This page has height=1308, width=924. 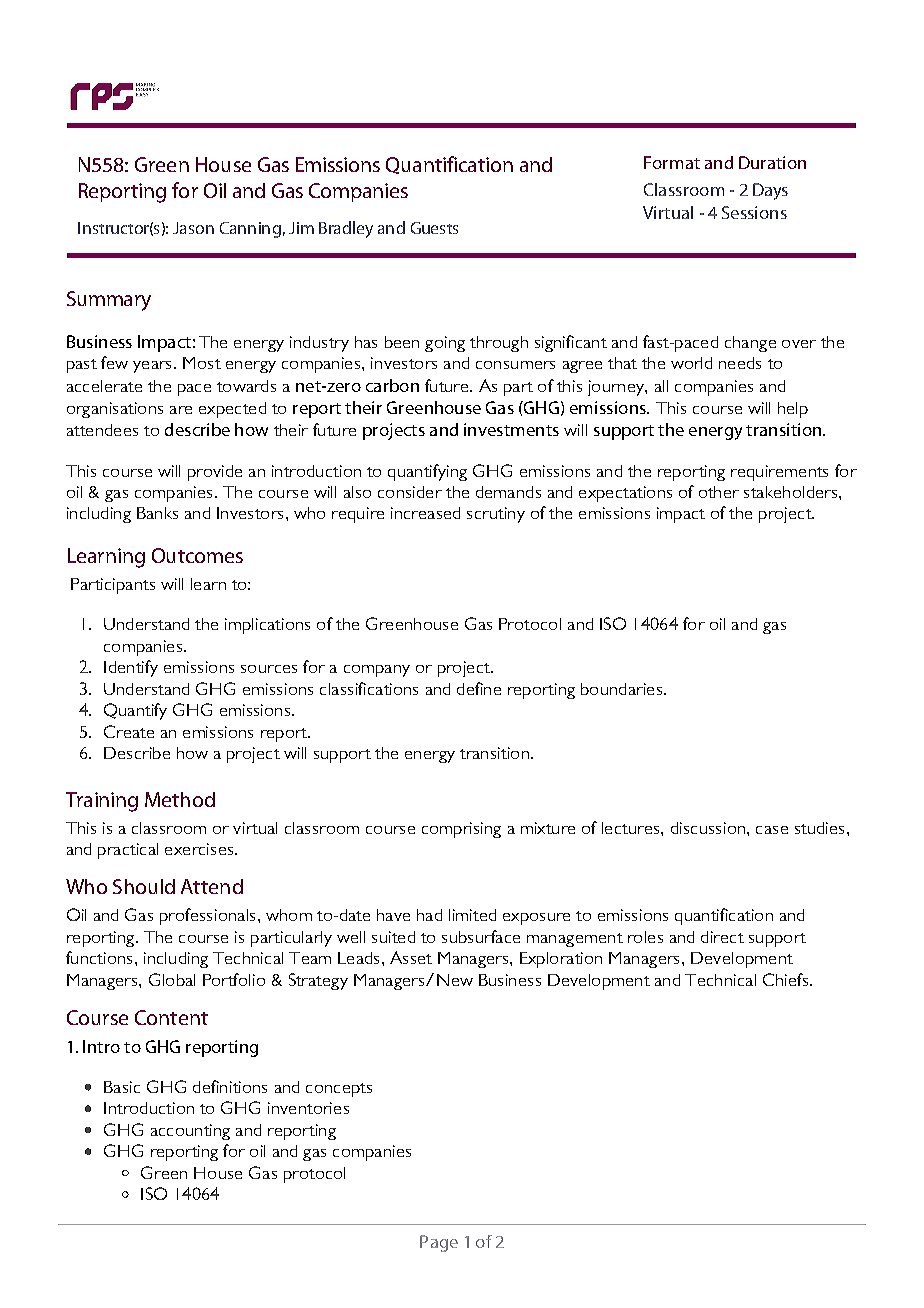 What do you see at coordinates (754, 212) in the page?
I see `Sessions` at bounding box center [754, 212].
